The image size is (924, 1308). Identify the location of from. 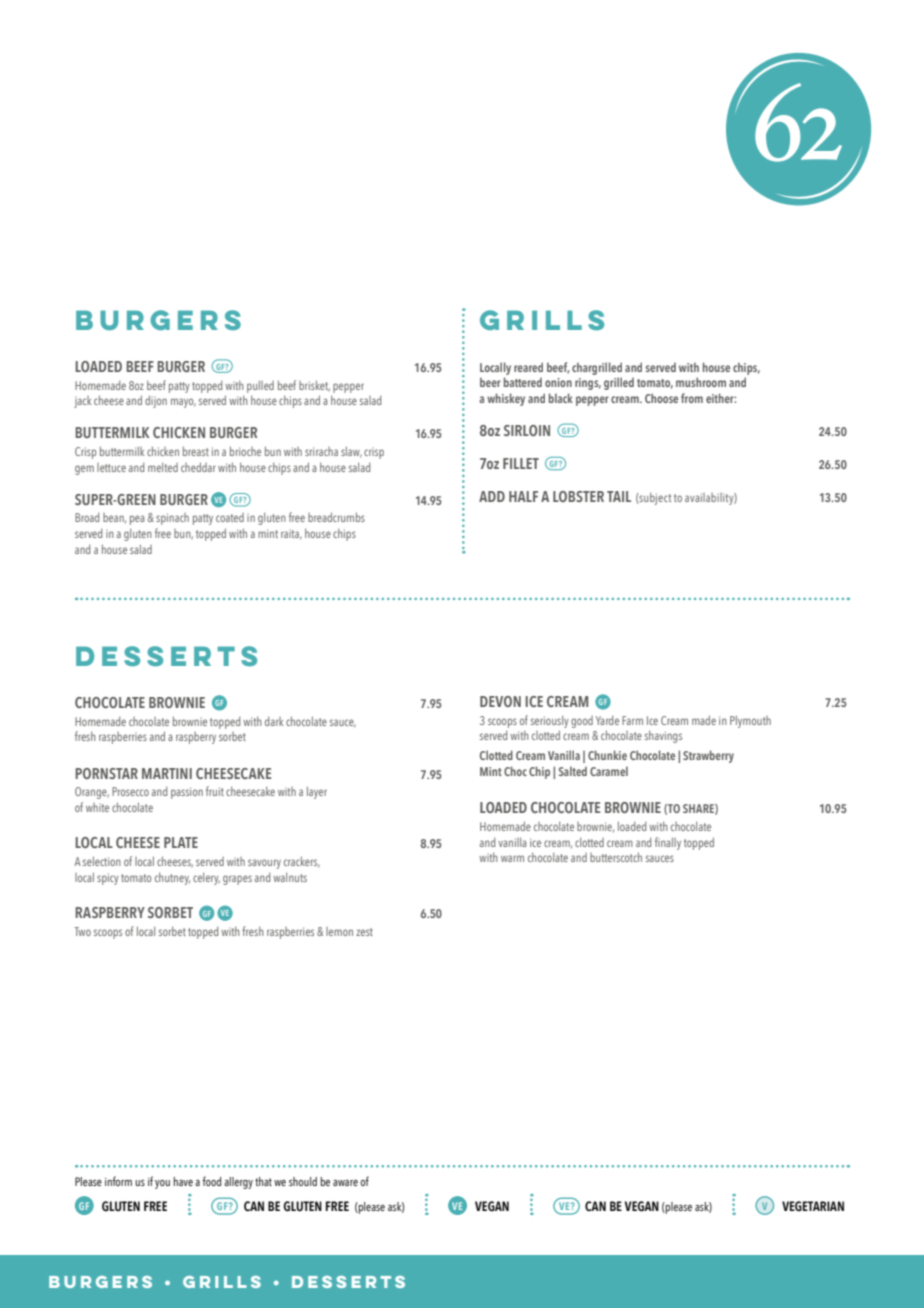
(692, 398).
